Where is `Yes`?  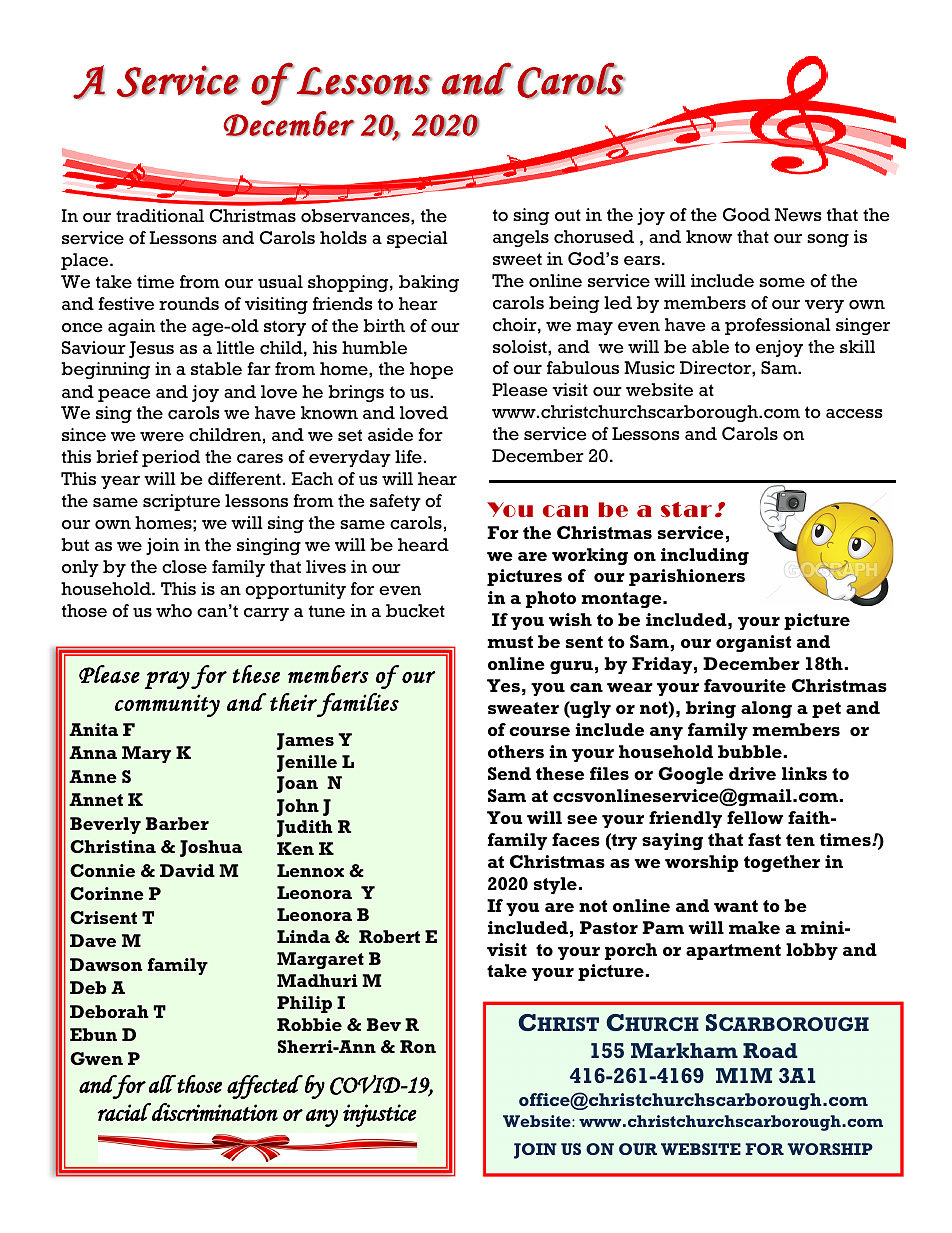
Yes is located at coordinates (503, 685).
